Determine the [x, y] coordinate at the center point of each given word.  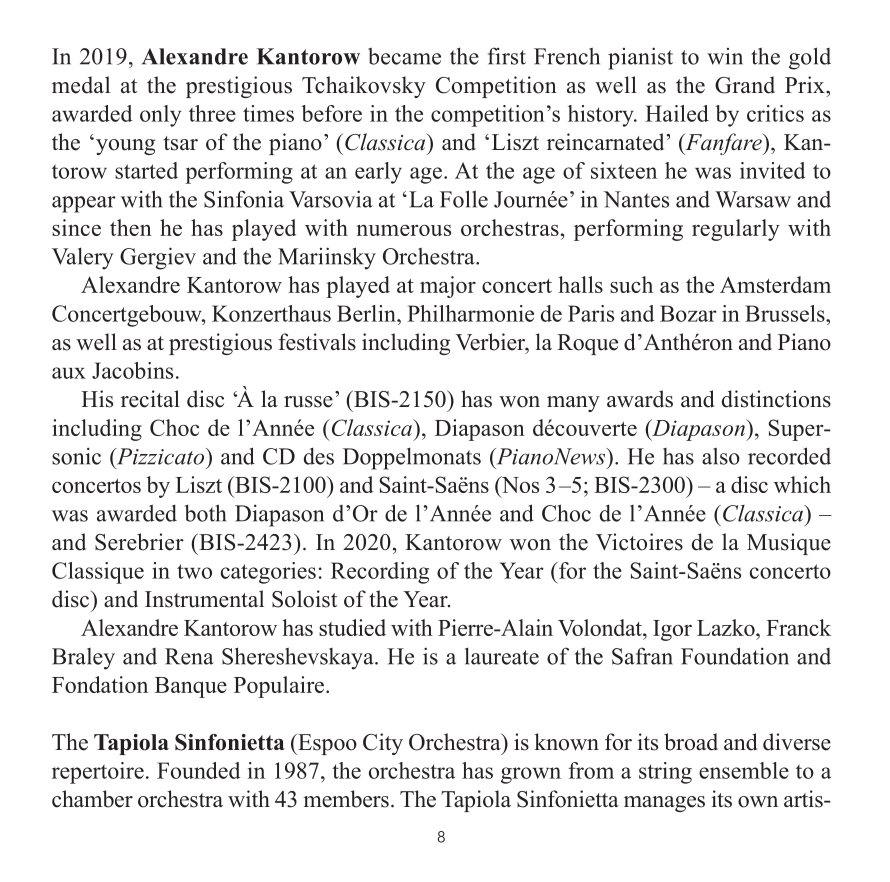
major [448, 287]
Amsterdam [775, 284]
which [802, 484]
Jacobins [132, 370]
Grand [745, 85]
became [404, 56]
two [194, 571]
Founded [198, 770]
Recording [380, 573]
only [160, 116]
